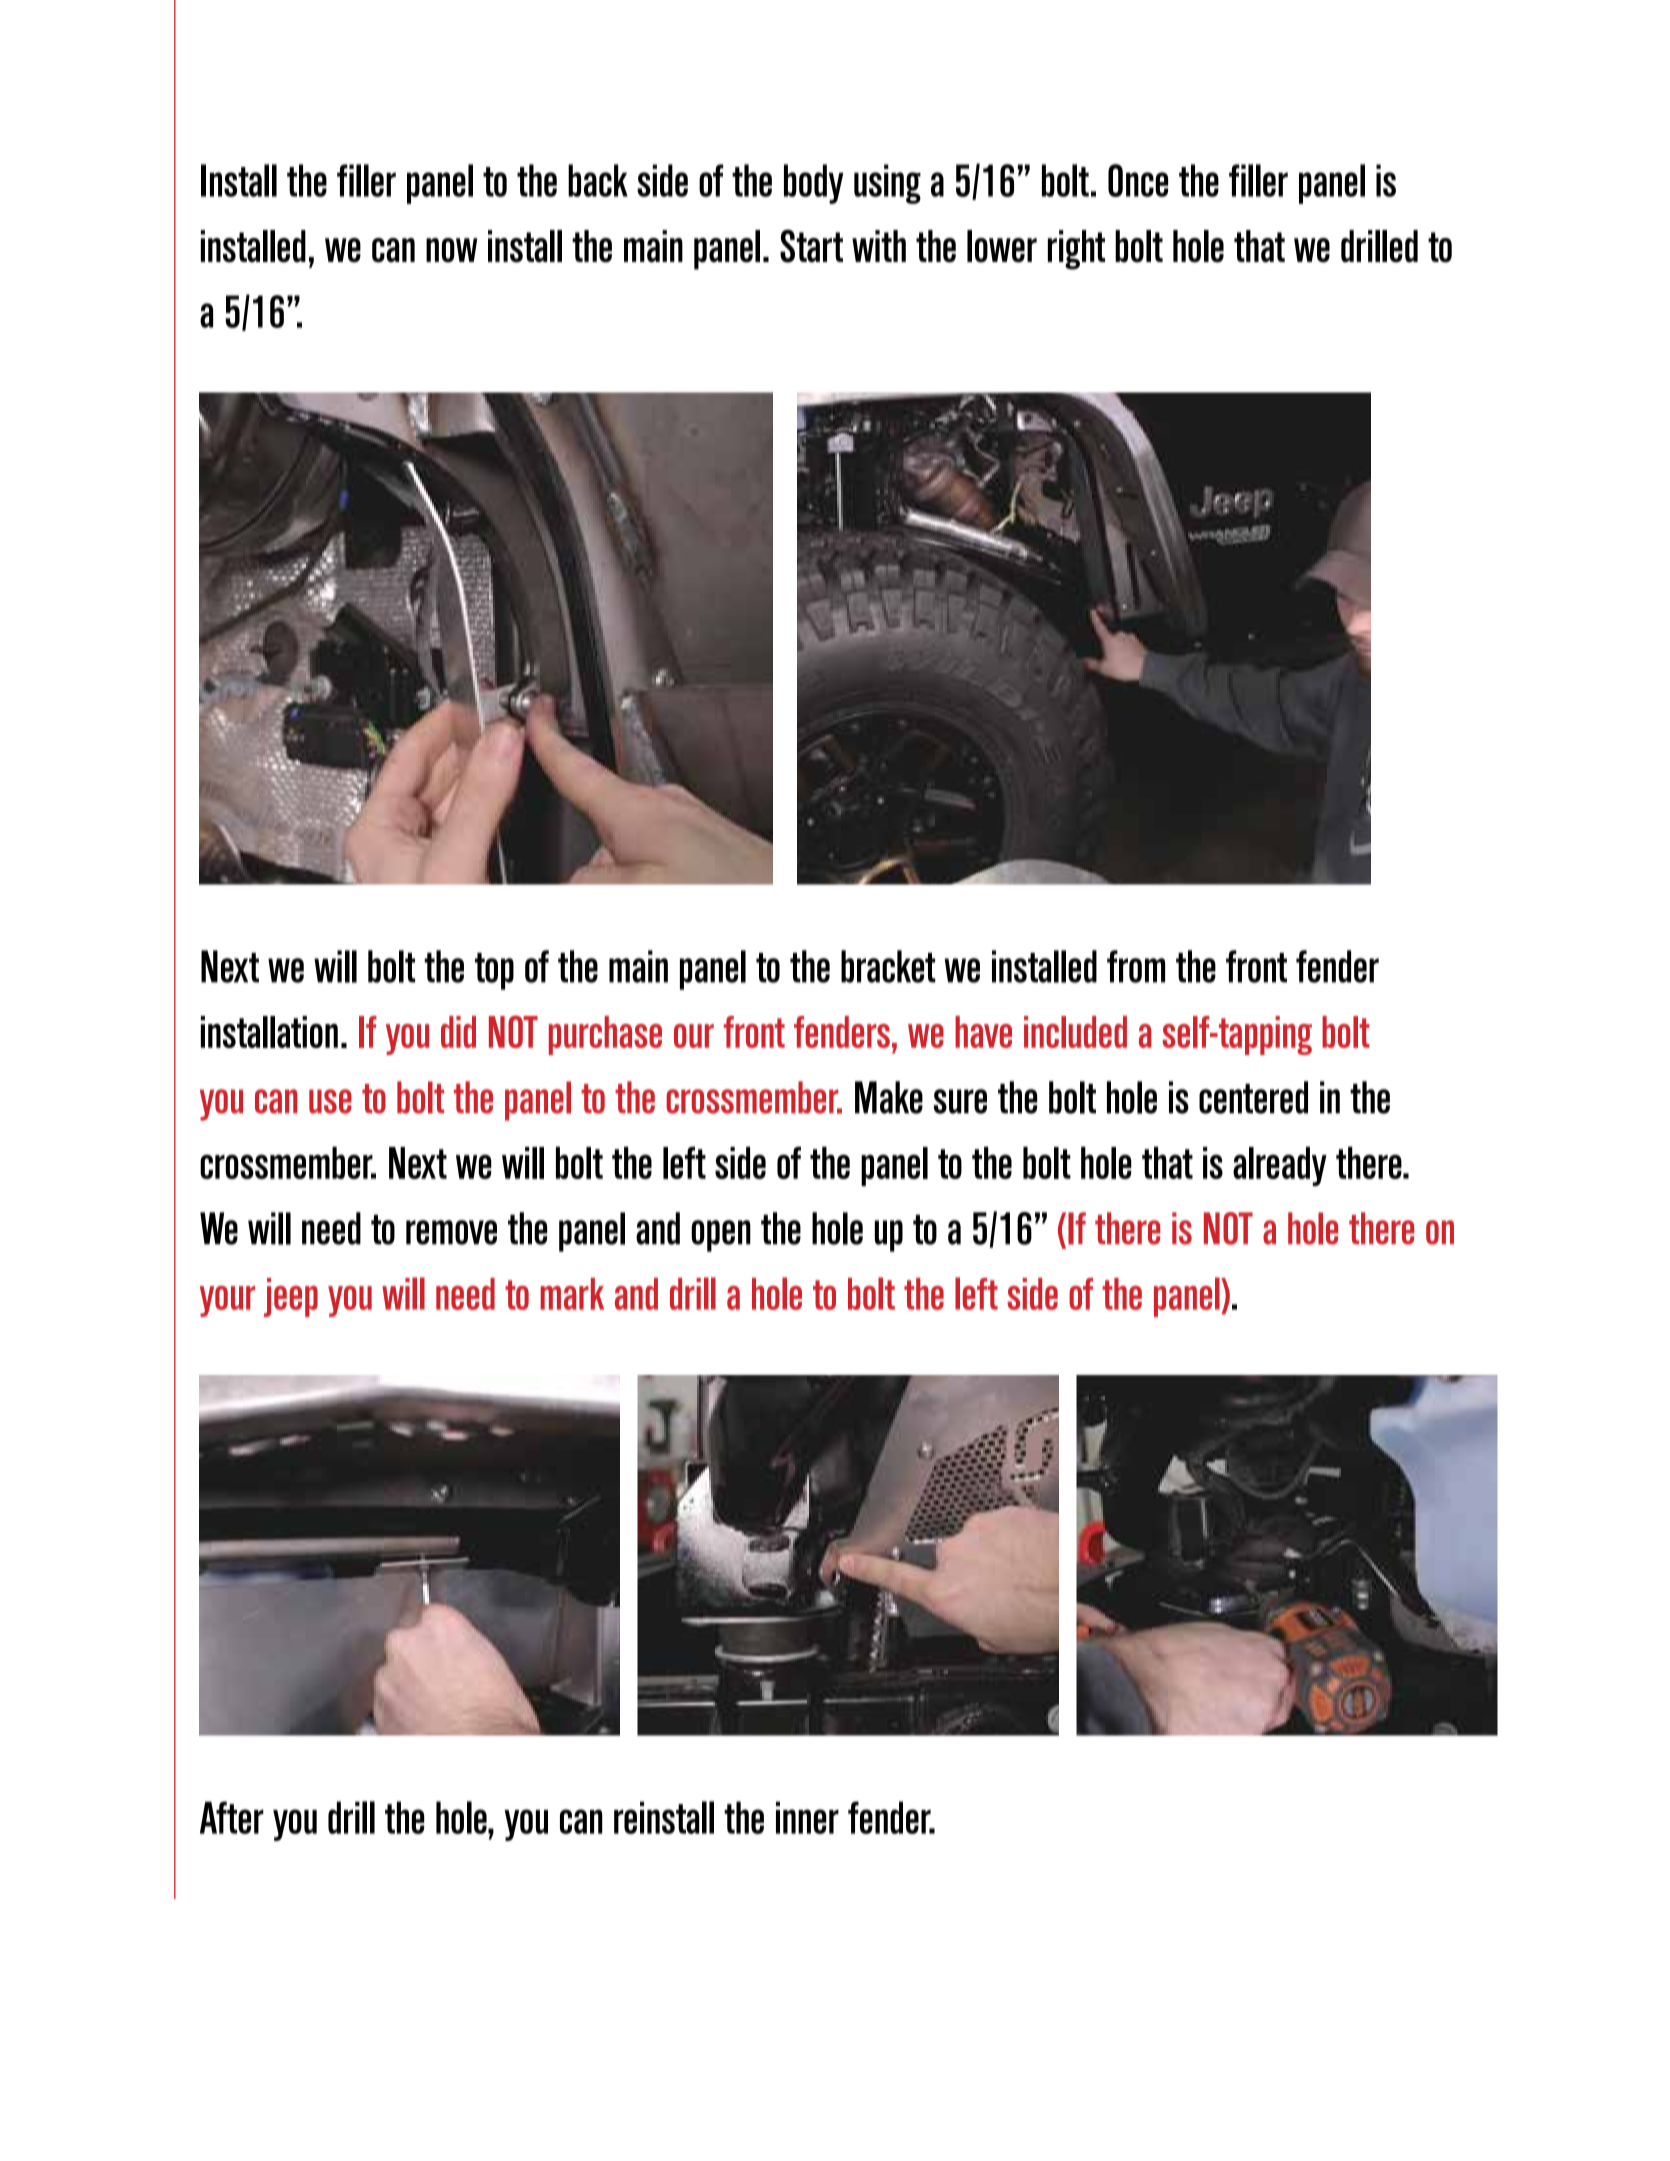 The width and height of the screenshot is (1670, 2161). What do you see at coordinates (452, 250) in the screenshot?
I see `now` at bounding box center [452, 250].
